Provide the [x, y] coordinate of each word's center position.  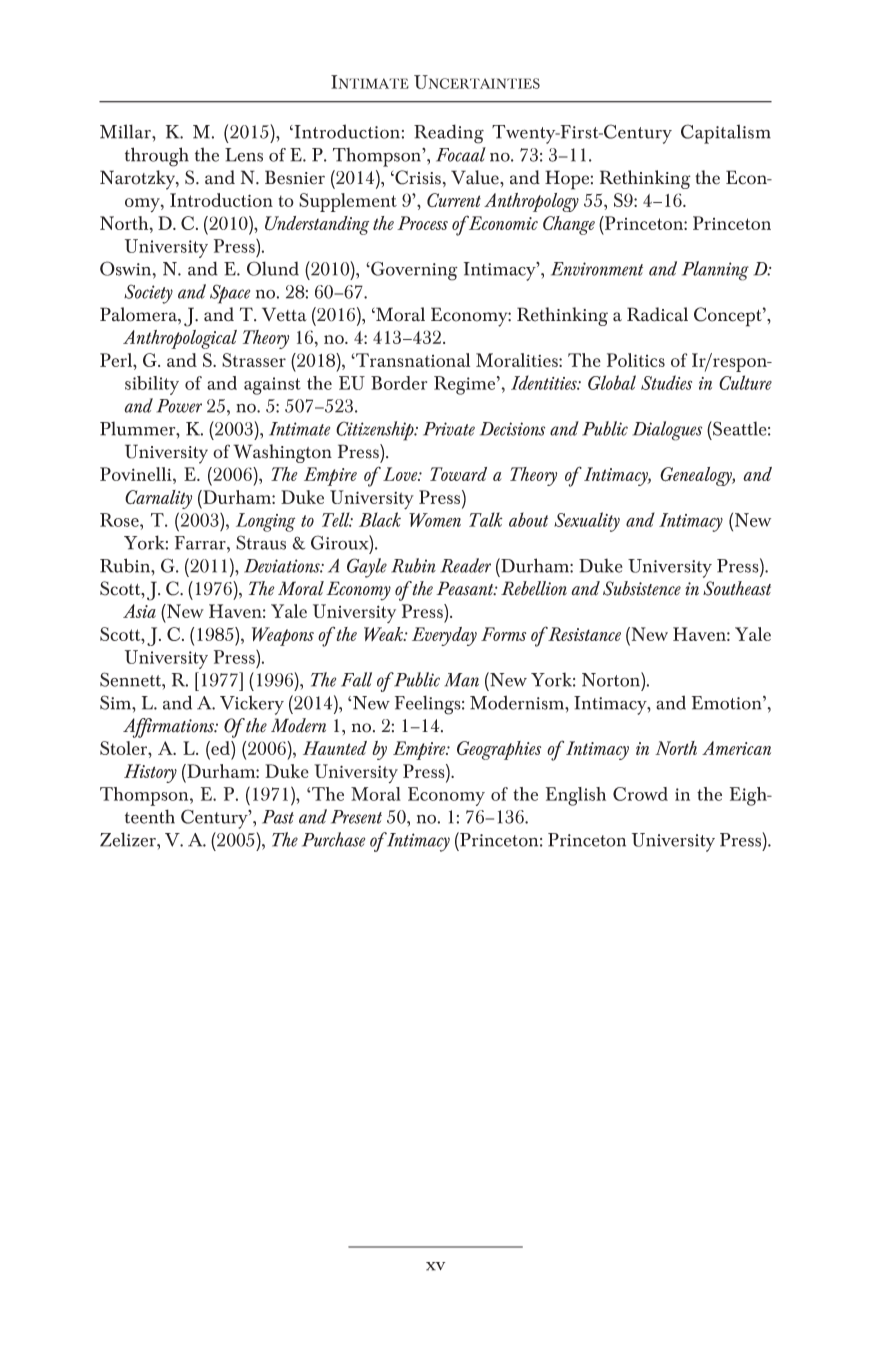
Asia [139, 611]
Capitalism [726, 134]
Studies [666, 382]
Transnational [412, 360]
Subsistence [642, 588]
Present [356, 817]
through [157, 157]
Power [179, 406]
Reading [449, 134]
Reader [466, 565]
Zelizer [129, 839]
